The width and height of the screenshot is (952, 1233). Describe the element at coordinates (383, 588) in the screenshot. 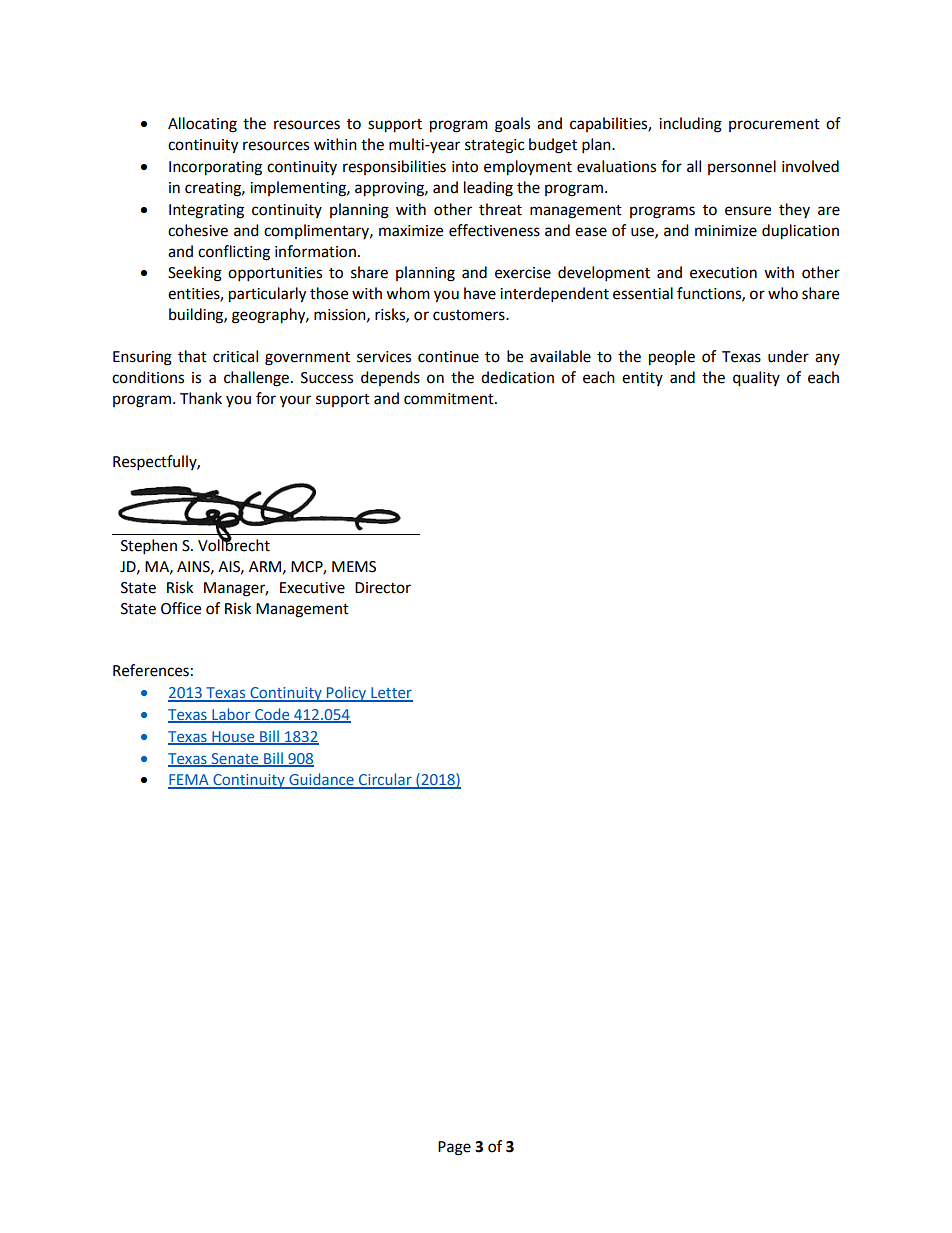

I see `Director` at that location.
